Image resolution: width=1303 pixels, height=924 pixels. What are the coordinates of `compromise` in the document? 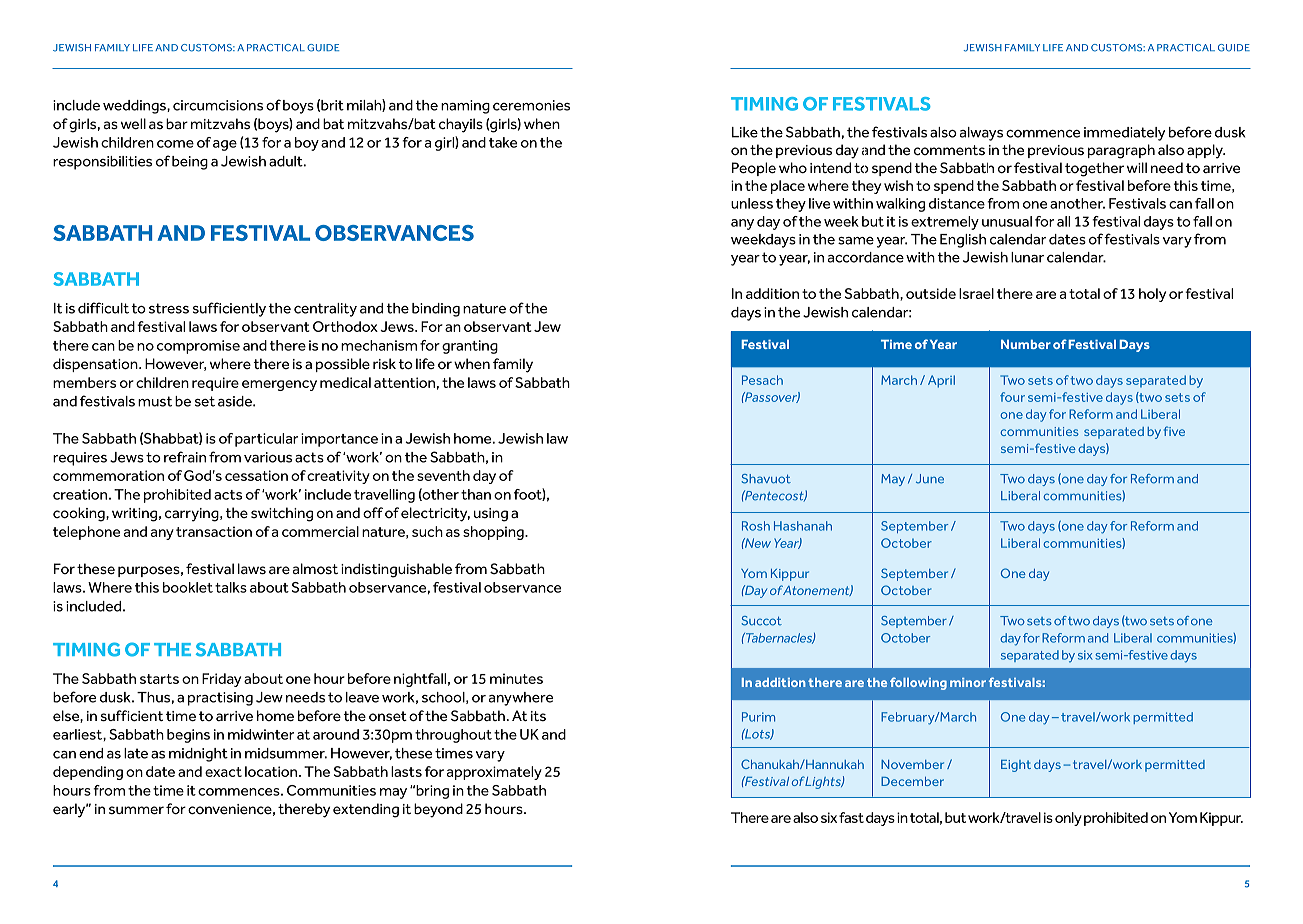 It's located at (198, 347).
